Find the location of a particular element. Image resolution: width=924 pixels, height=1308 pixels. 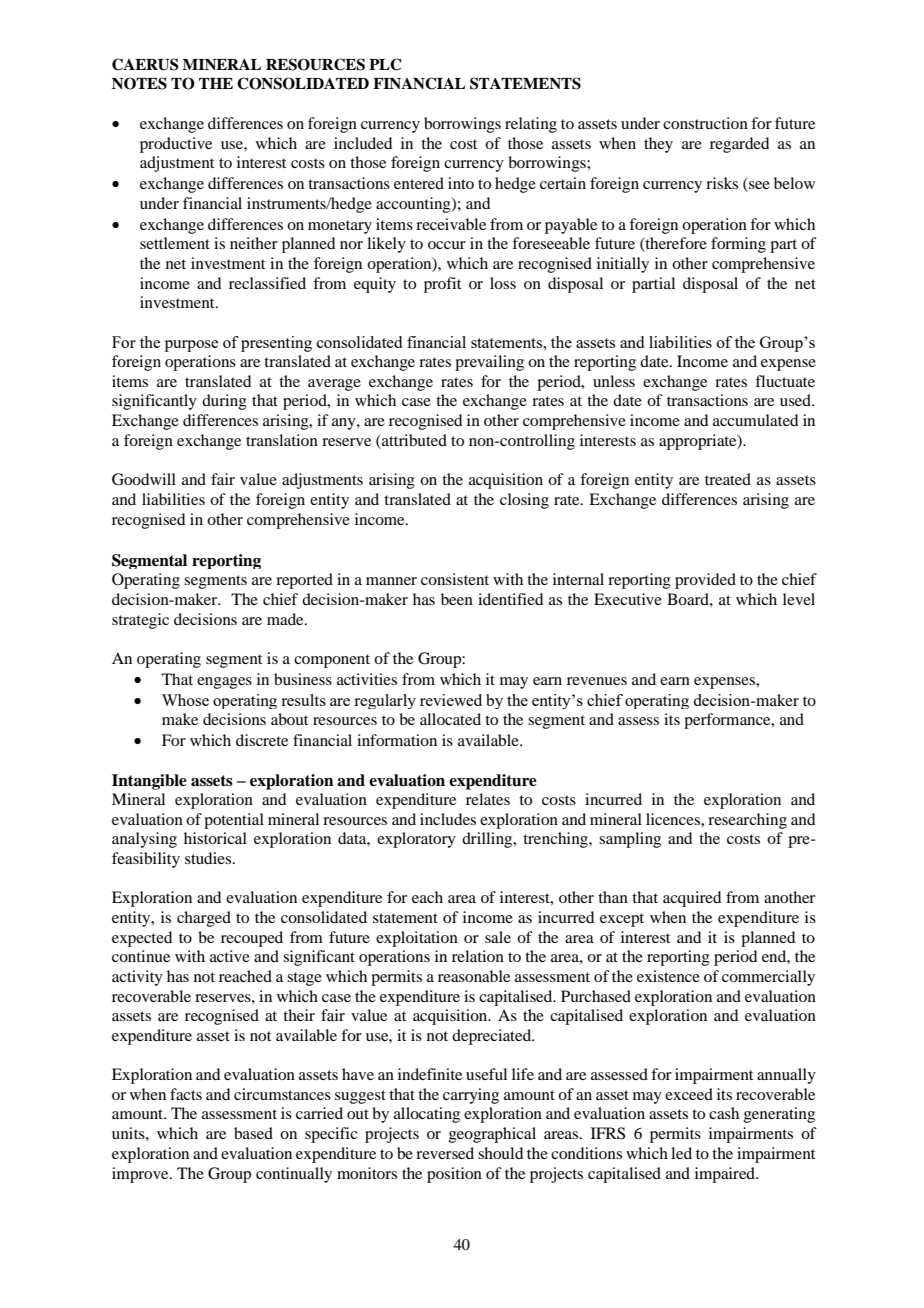

acquired is located at coordinates (692, 899).
